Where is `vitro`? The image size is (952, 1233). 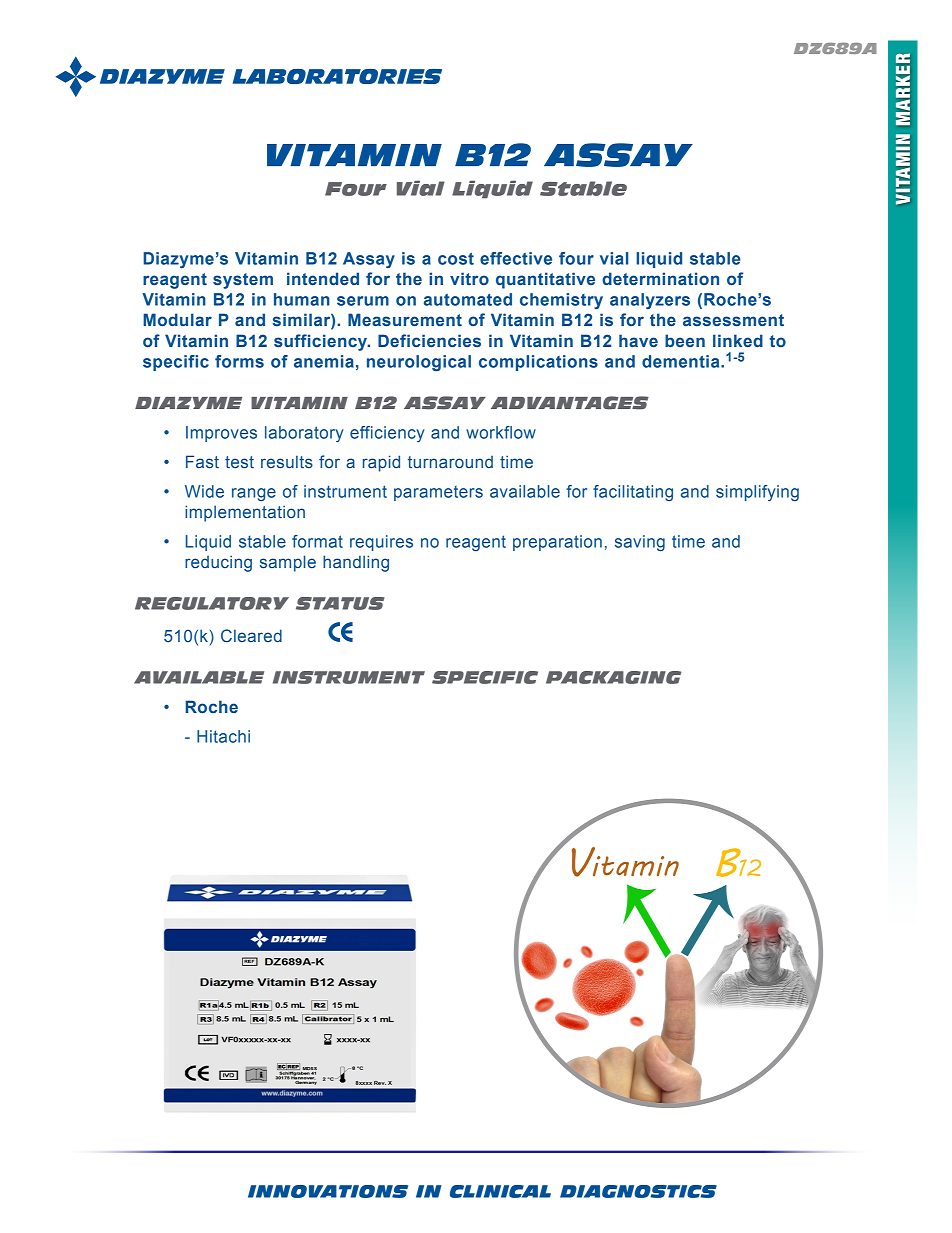 vitro is located at coordinates (469, 278).
